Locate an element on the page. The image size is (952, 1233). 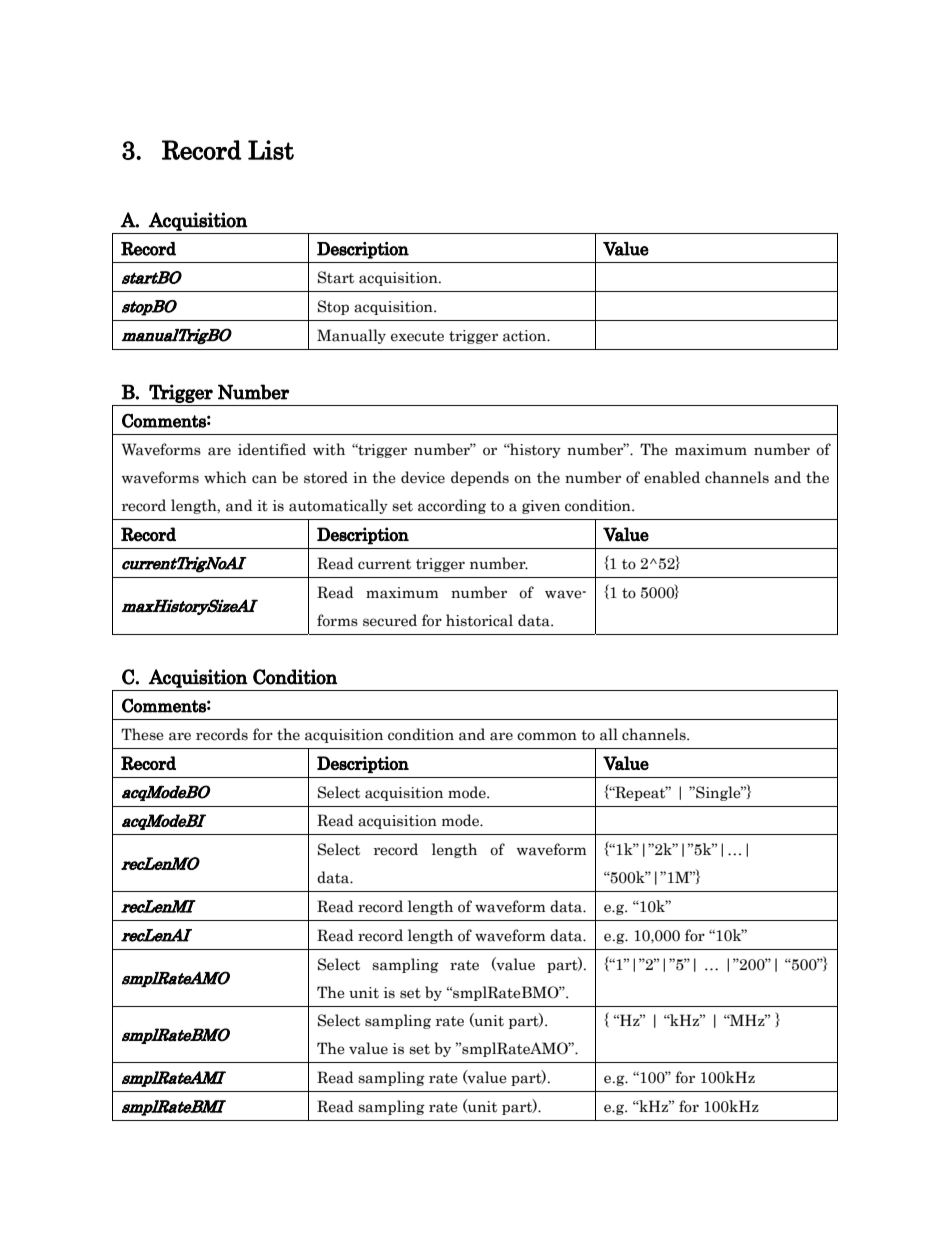
List is located at coordinates (271, 150).
